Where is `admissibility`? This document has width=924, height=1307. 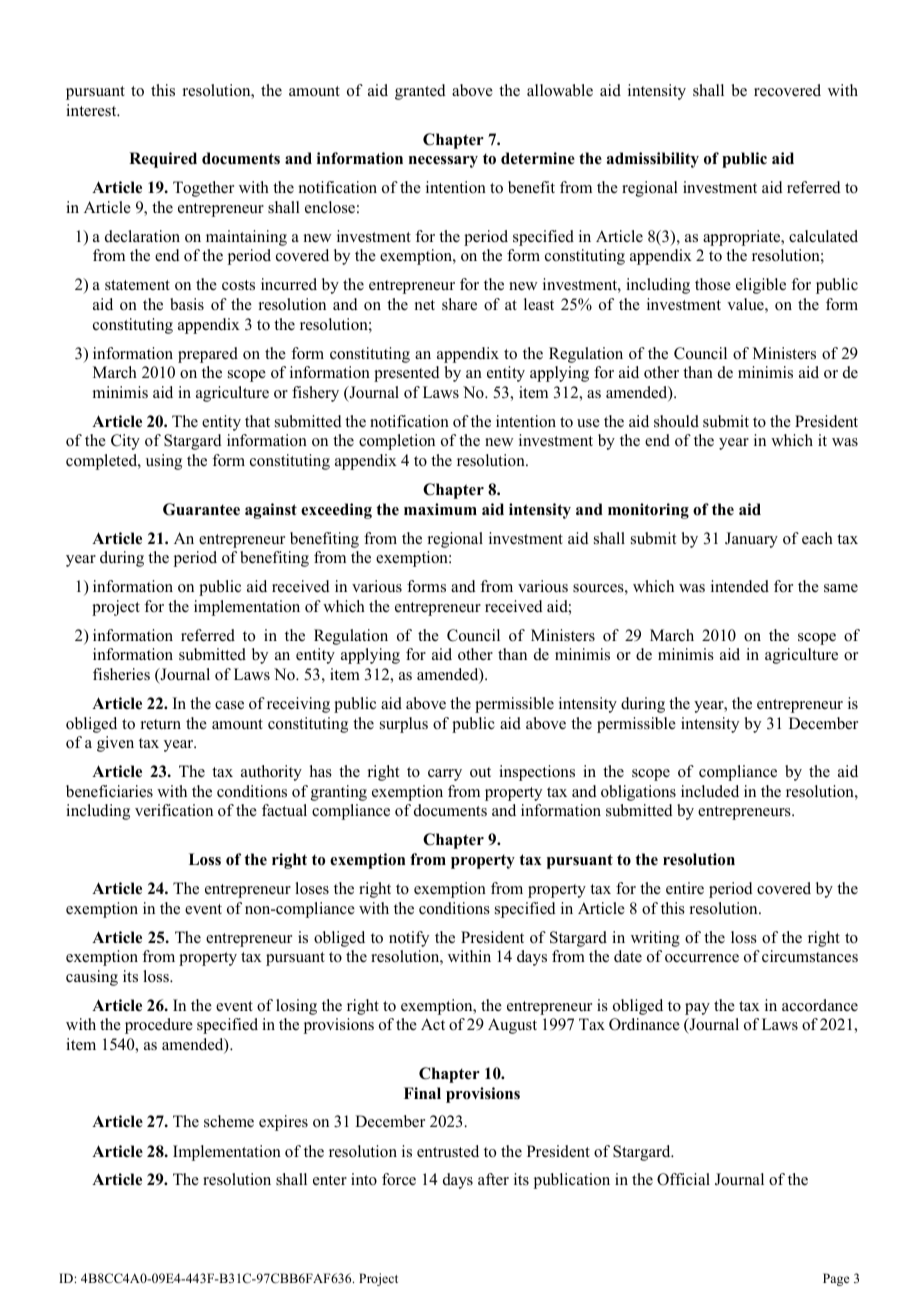
admissibility is located at coordinates (653, 160).
